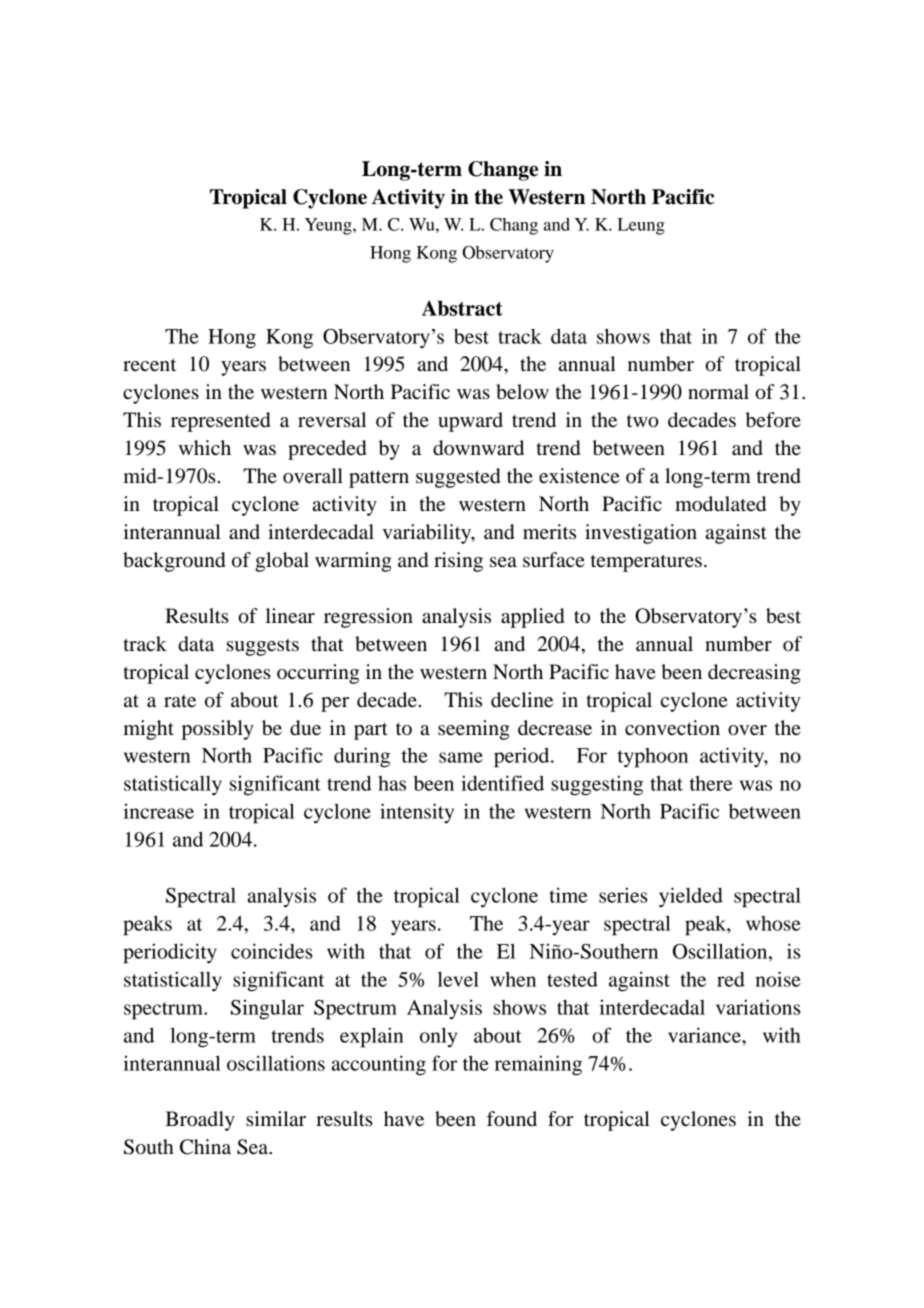 The height and width of the page is (1308, 924). I want to click on variance, so click(705, 1035).
